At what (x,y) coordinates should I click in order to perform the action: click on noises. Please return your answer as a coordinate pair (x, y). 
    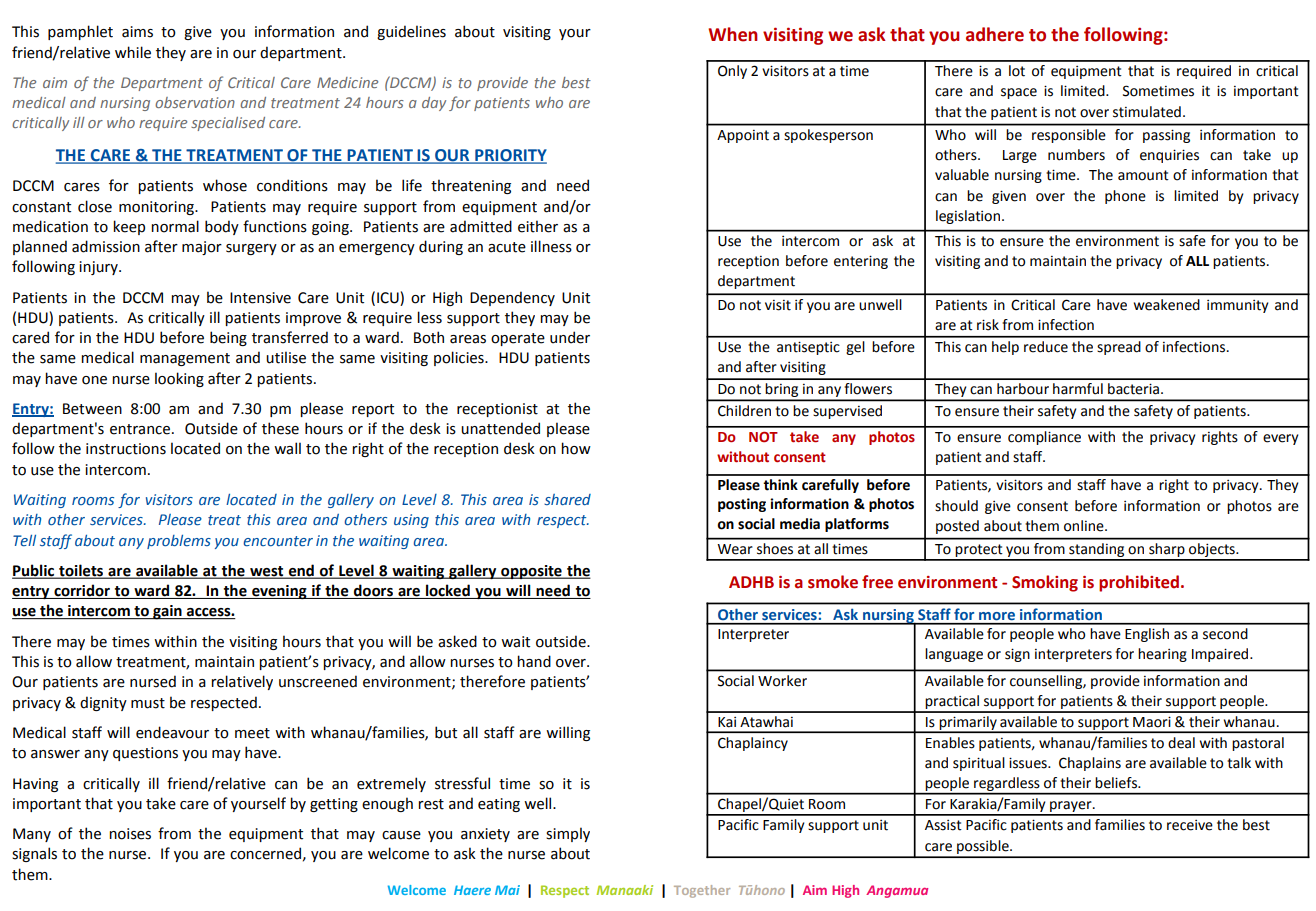
    Looking at the image, I should click on (130, 834).
